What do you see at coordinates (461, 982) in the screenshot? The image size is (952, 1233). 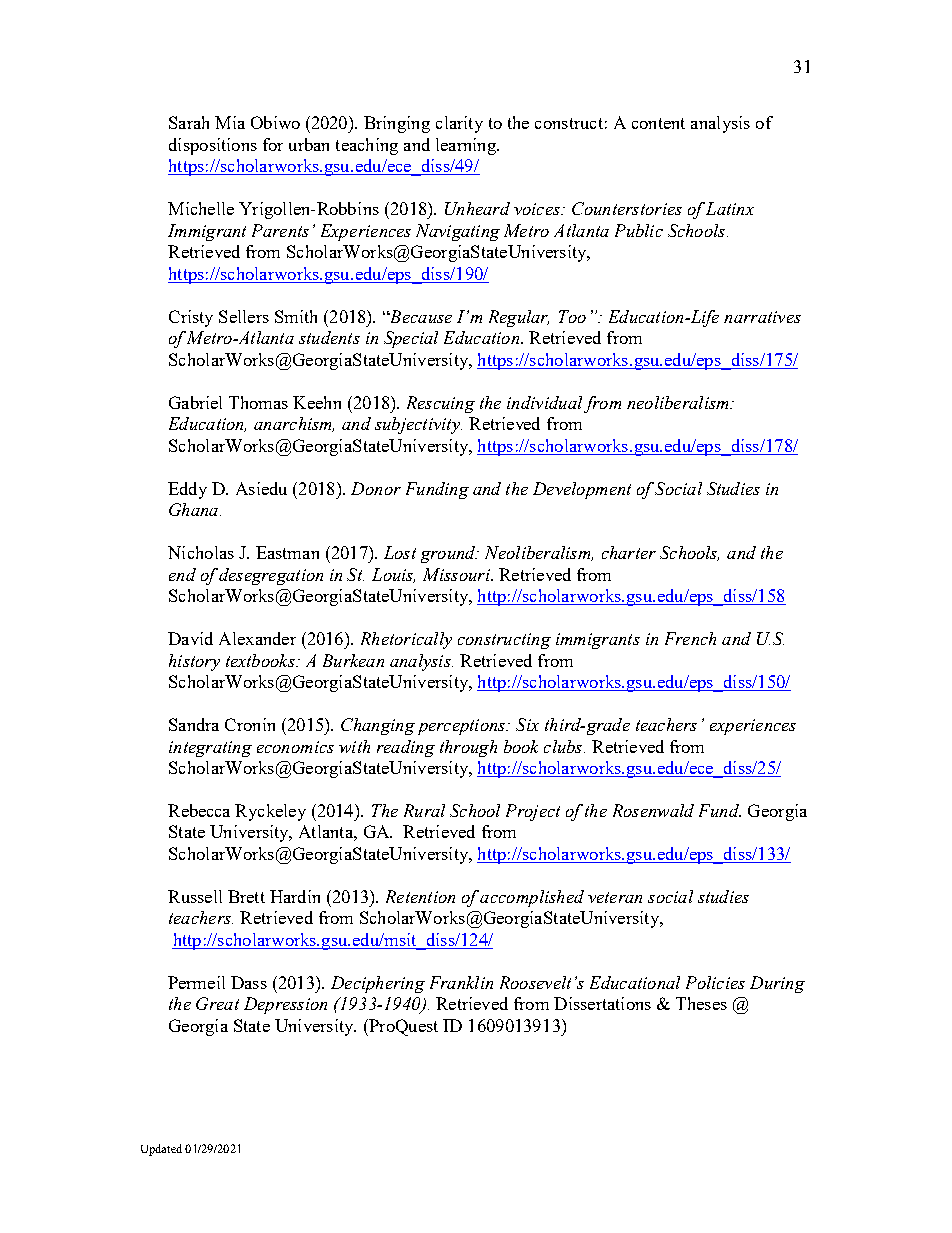 I see `Franklin` at bounding box center [461, 982].
